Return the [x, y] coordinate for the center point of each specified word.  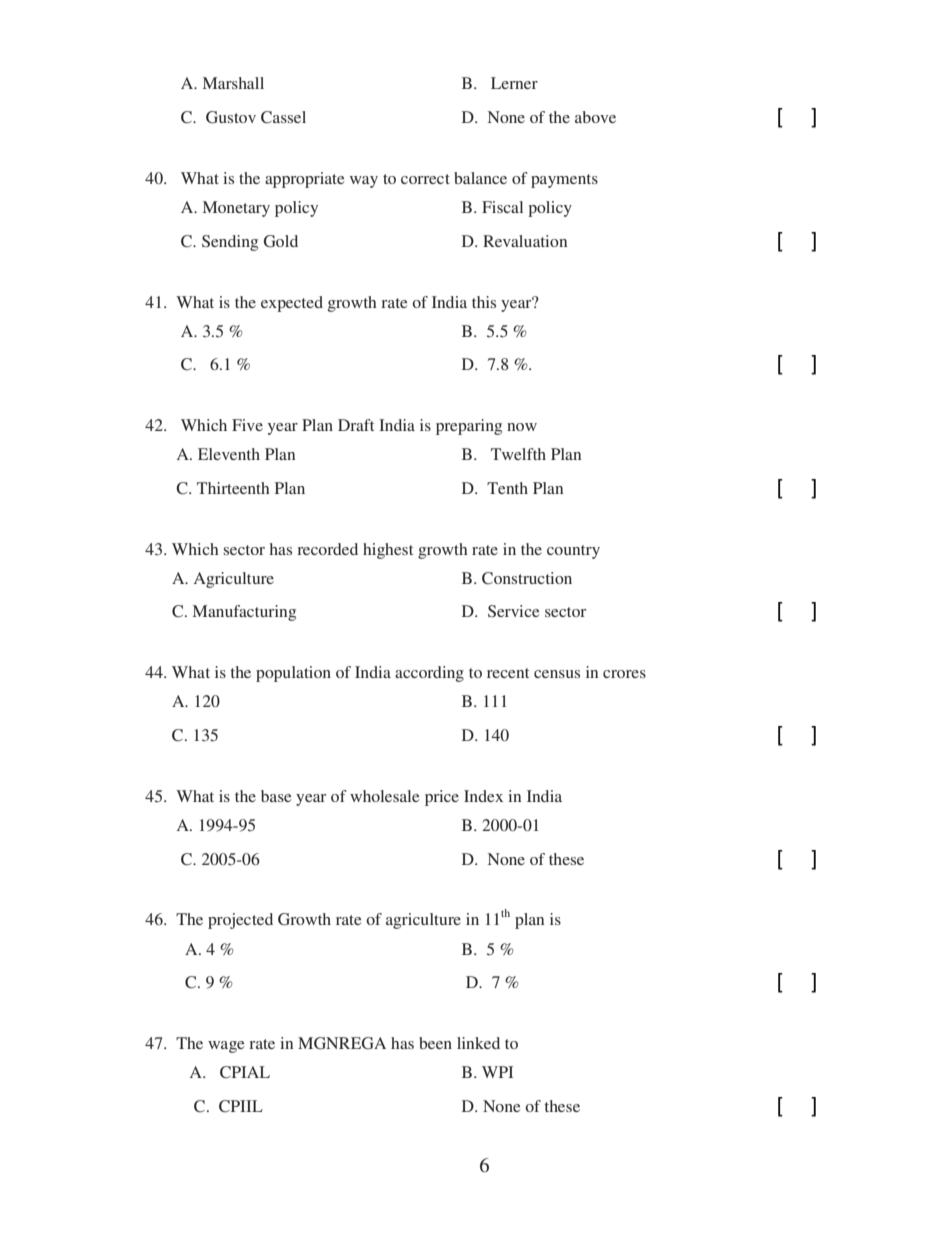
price [442, 798]
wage [226, 1047]
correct [425, 179]
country [573, 552]
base [276, 796]
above [595, 117]
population [293, 674]
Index [483, 796]
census [557, 674]
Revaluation [525, 241]
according [429, 674]
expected [292, 304]
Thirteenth [233, 488]
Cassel [283, 117]
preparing [469, 427]
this [484, 302]
